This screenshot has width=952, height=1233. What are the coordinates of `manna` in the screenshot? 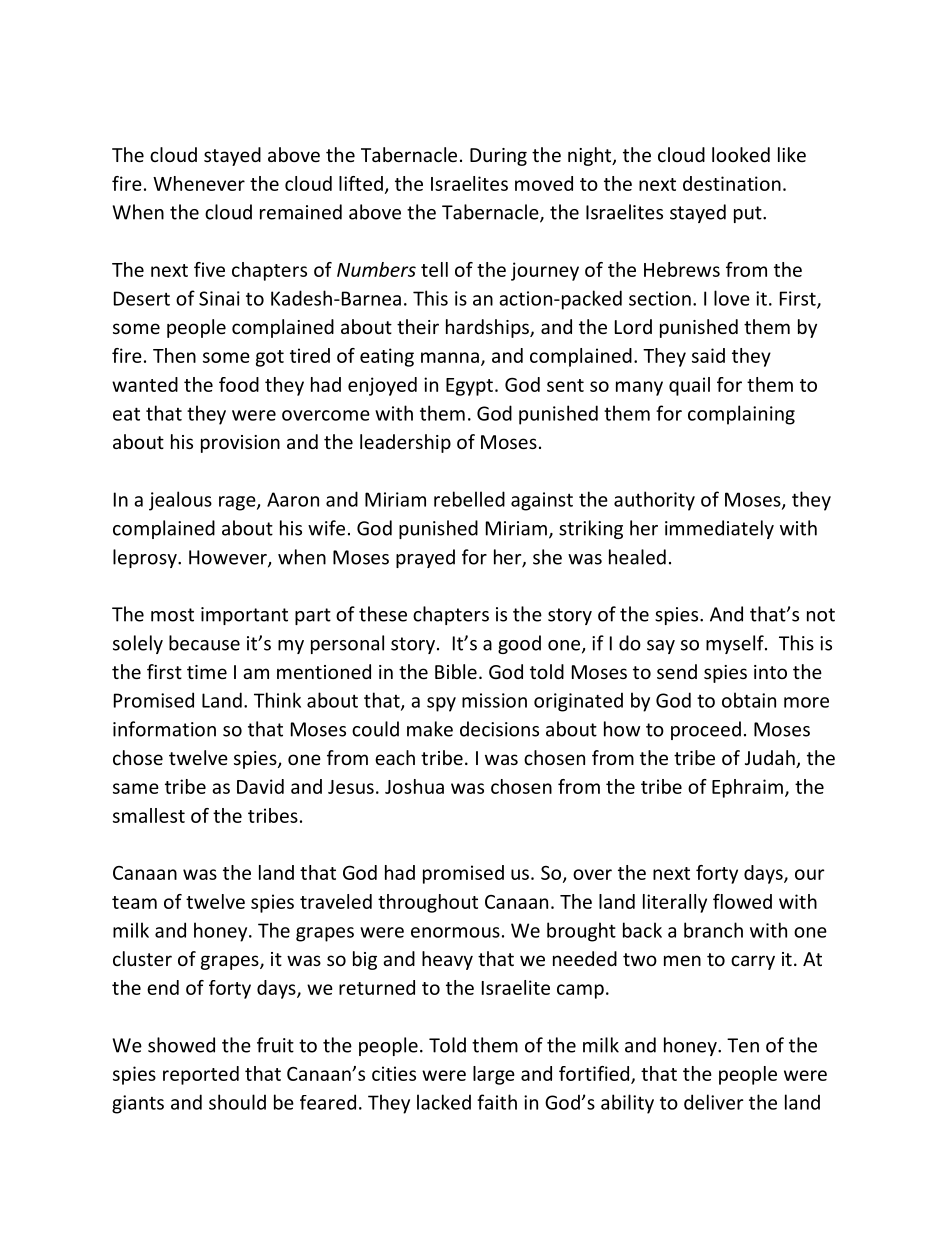 It's located at (450, 357).
